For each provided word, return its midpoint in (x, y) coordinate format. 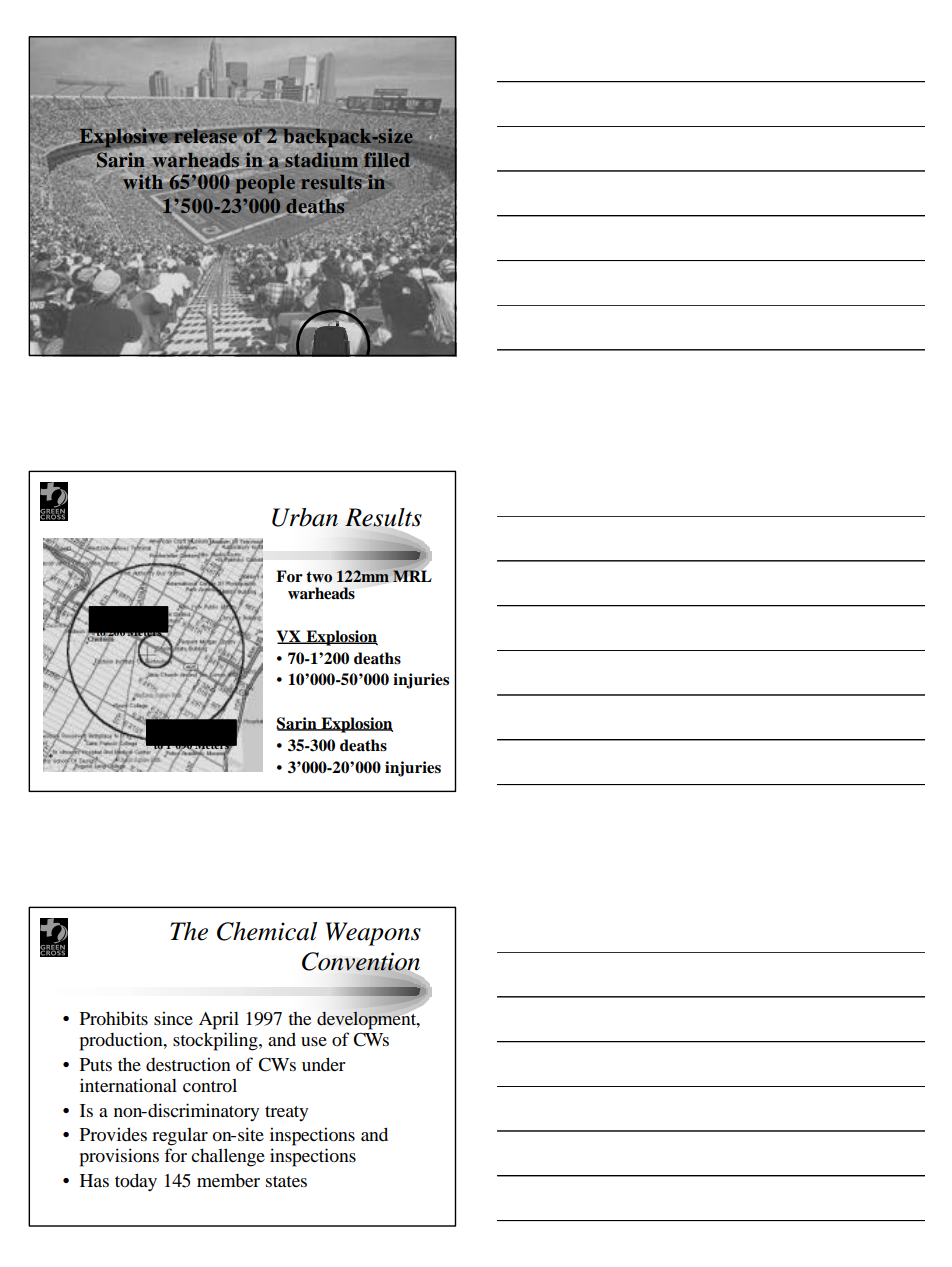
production (122, 1041)
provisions (119, 1157)
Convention (361, 962)
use (314, 1041)
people (265, 183)
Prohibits (114, 1018)
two (319, 577)
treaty (286, 1113)
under (323, 1064)
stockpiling (216, 1041)
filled (387, 159)
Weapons (373, 934)
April (219, 1020)
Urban (305, 517)
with (144, 182)
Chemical (267, 931)
